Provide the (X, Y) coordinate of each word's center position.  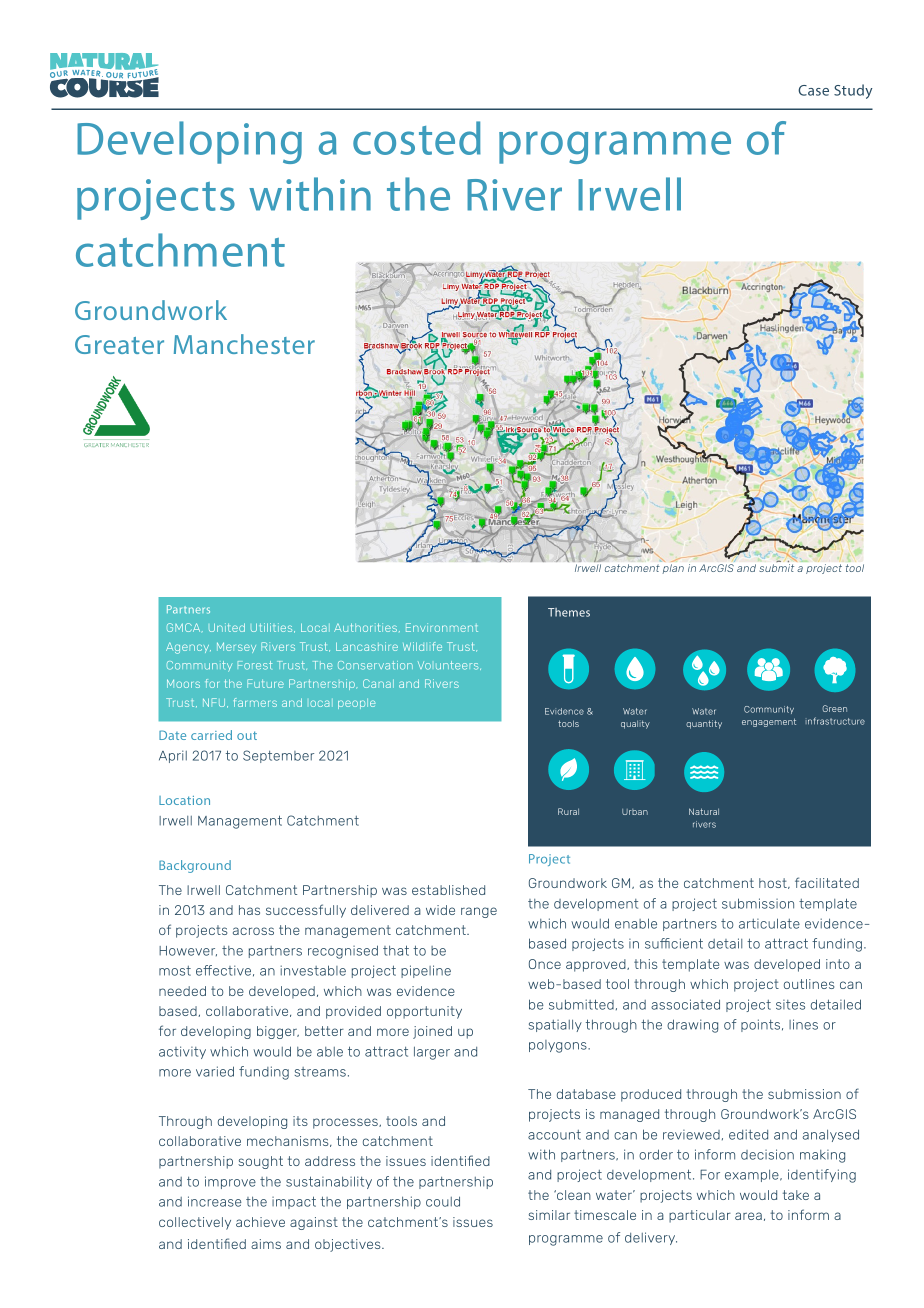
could (443, 1201)
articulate (769, 923)
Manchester (244, 344)
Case (813, 90)
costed (417, 138)
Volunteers (449, 665)
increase (215, 1201)
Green (834, 708)
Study (853, 91)
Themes (569, 612)
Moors (183, 683)
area (748, 1216)
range (479, 912)
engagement (769, 722)
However (188, 951)
